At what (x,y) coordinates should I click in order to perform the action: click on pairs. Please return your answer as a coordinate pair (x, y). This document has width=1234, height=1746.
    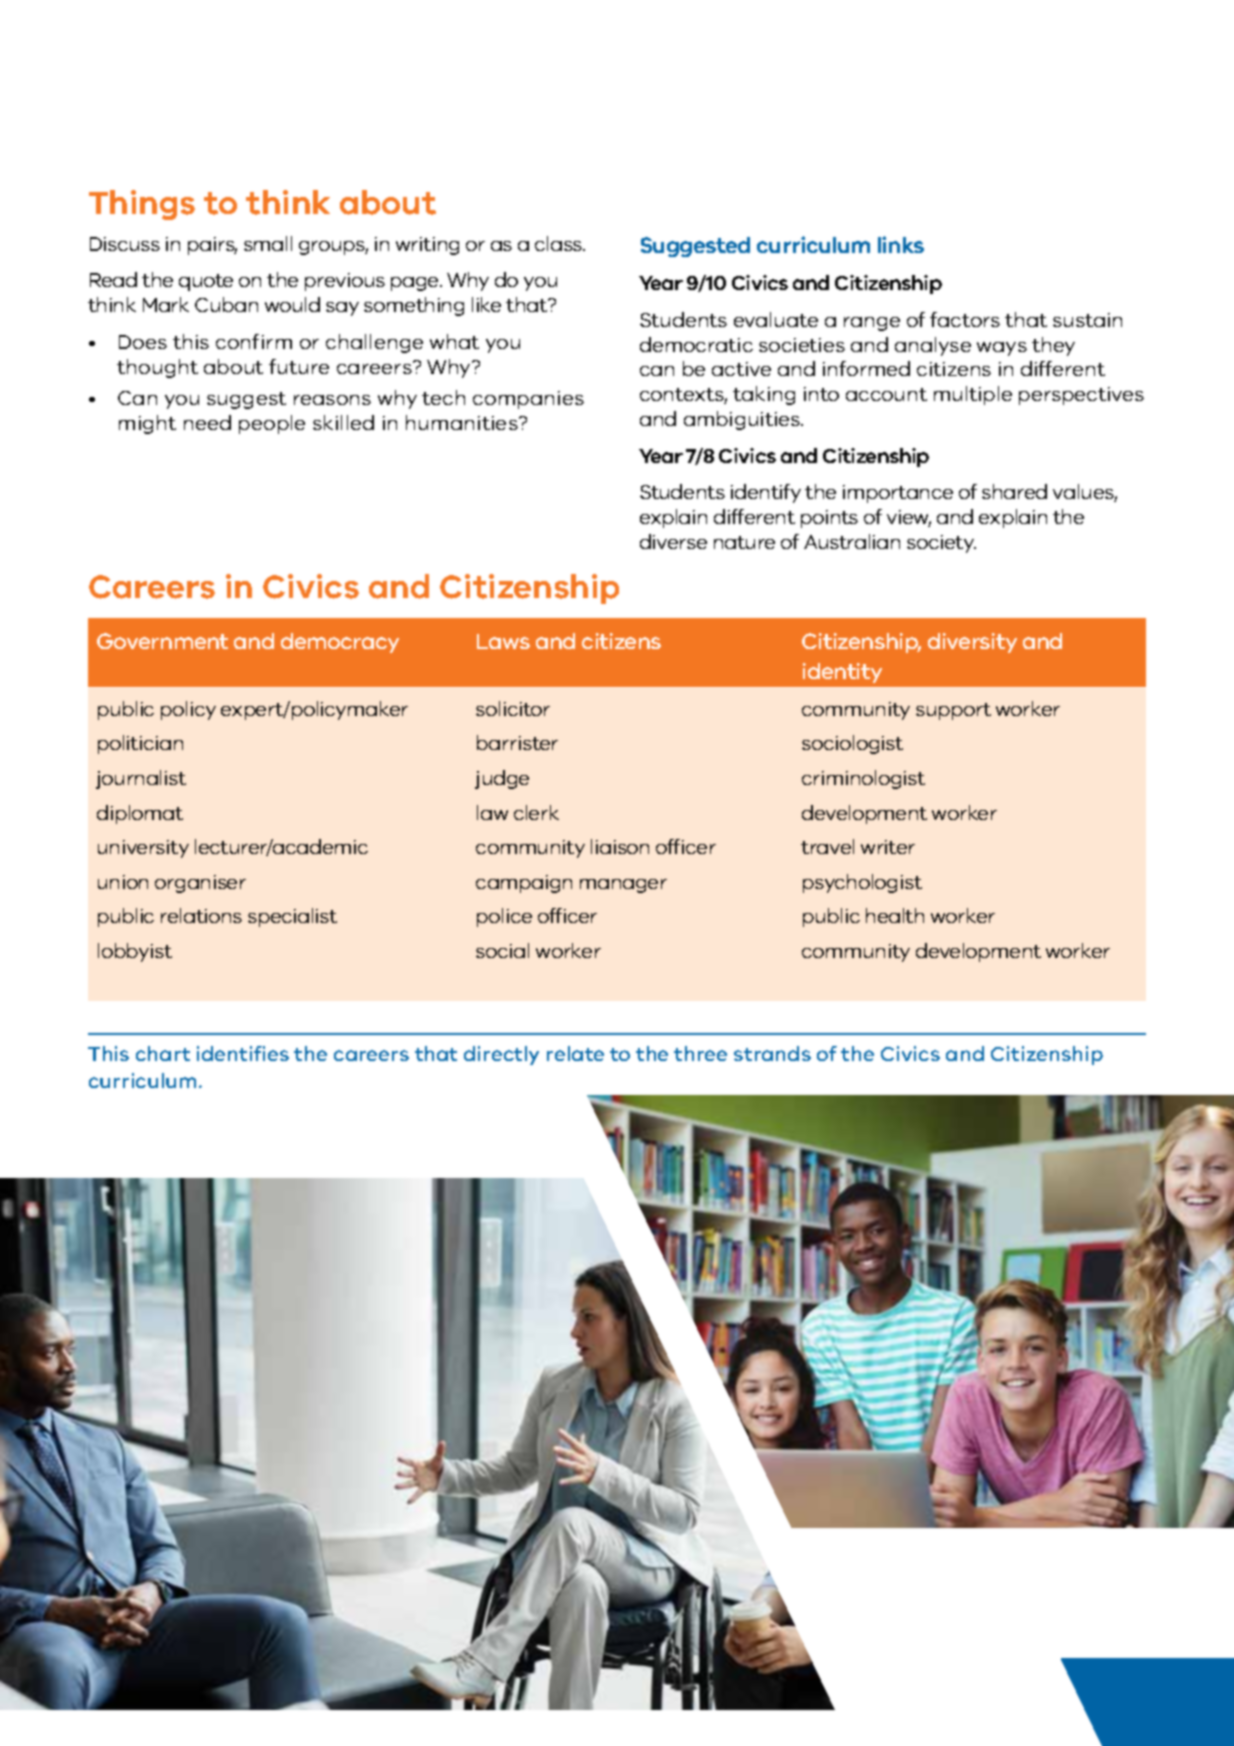
    Looking at the image, I should click on (212, 246).
